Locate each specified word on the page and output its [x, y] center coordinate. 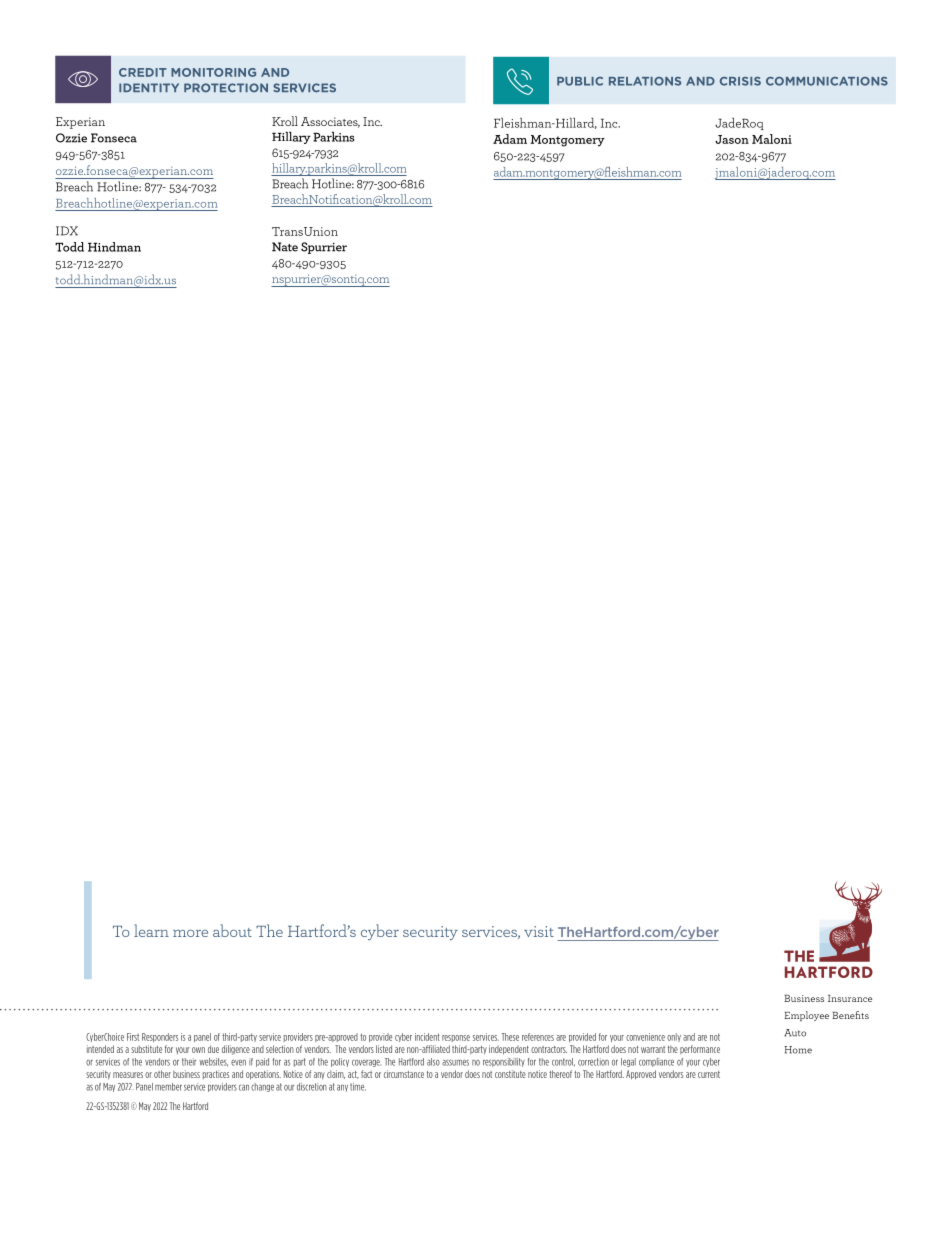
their [189, 1062]
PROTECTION [226, 88]
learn [151, 930]
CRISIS [740, 81]
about [232, 930]
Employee [806, 1016]
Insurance [850, 998]
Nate [285, 247]
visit [539, 931]
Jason [732, 139]
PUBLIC [580, 81]
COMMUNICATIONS [827, 81]
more [190, 933]
